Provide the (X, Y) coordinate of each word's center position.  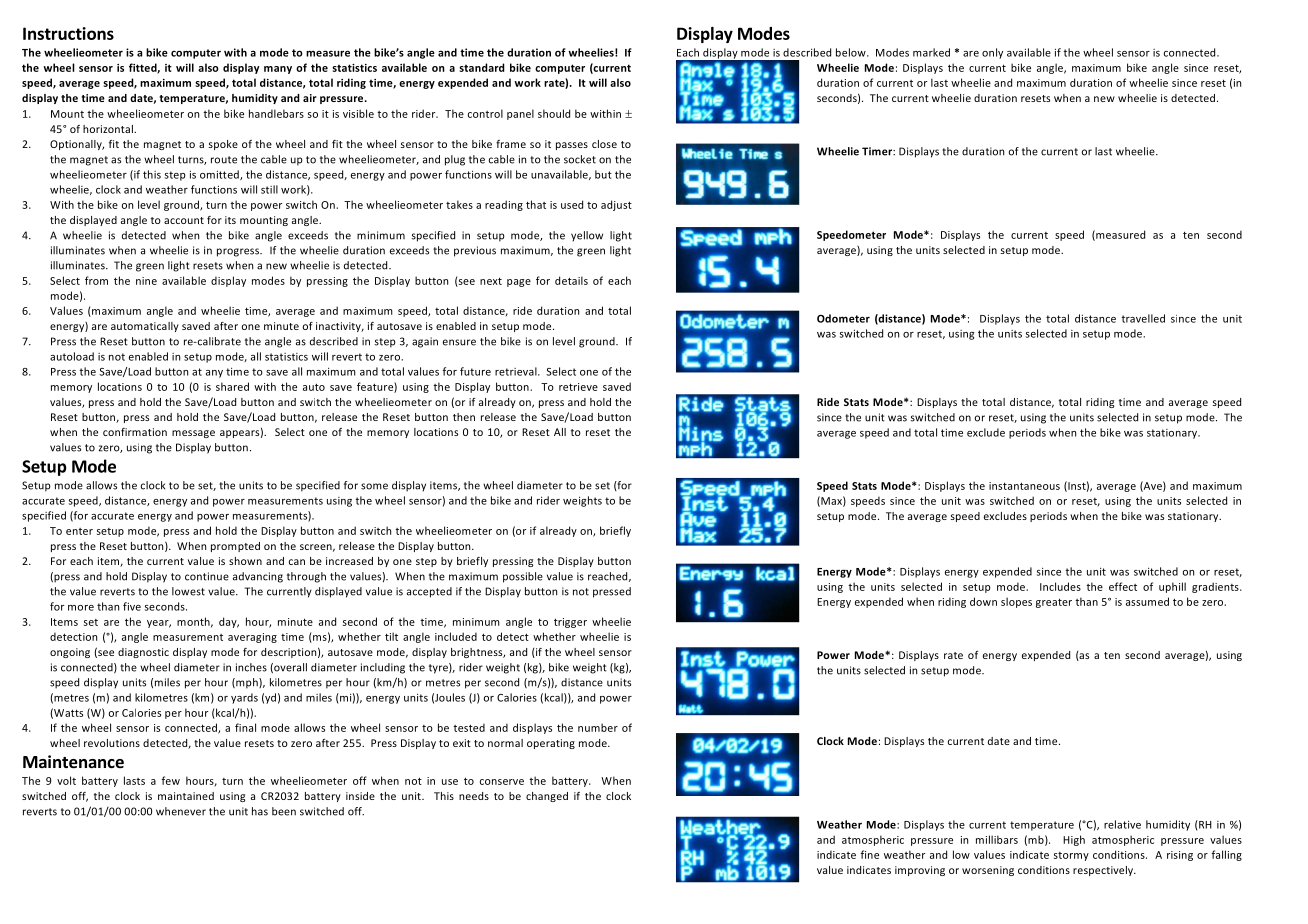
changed (547, 797)
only (992, 53)
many (278, 70)
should (554, 113)
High (1074, 840)
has (260, 811)
